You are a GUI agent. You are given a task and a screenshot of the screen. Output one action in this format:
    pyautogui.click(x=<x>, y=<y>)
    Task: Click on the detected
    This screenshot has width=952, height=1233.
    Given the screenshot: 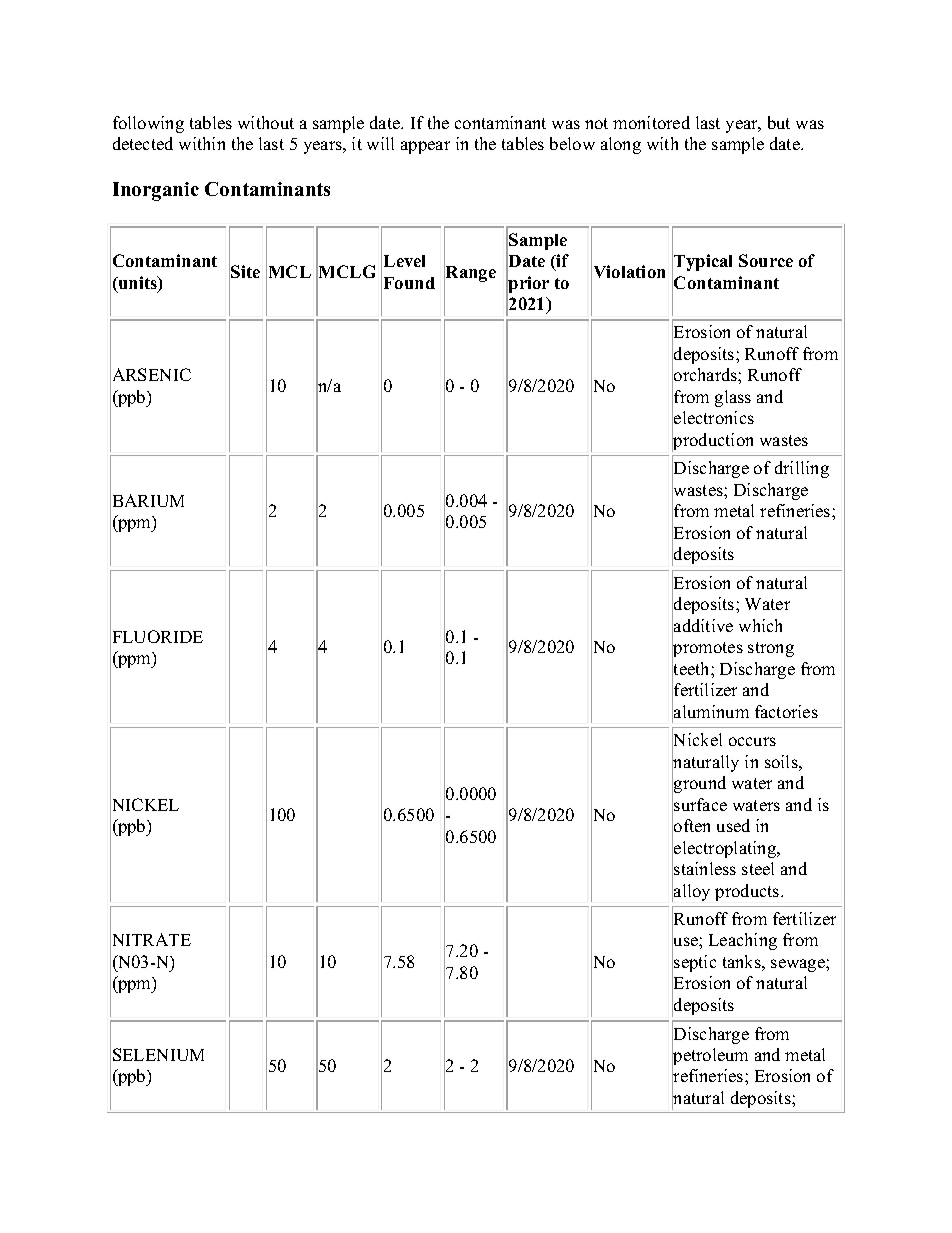 What is the action you would take?
    pyautogui.click(x=143, y=143)
